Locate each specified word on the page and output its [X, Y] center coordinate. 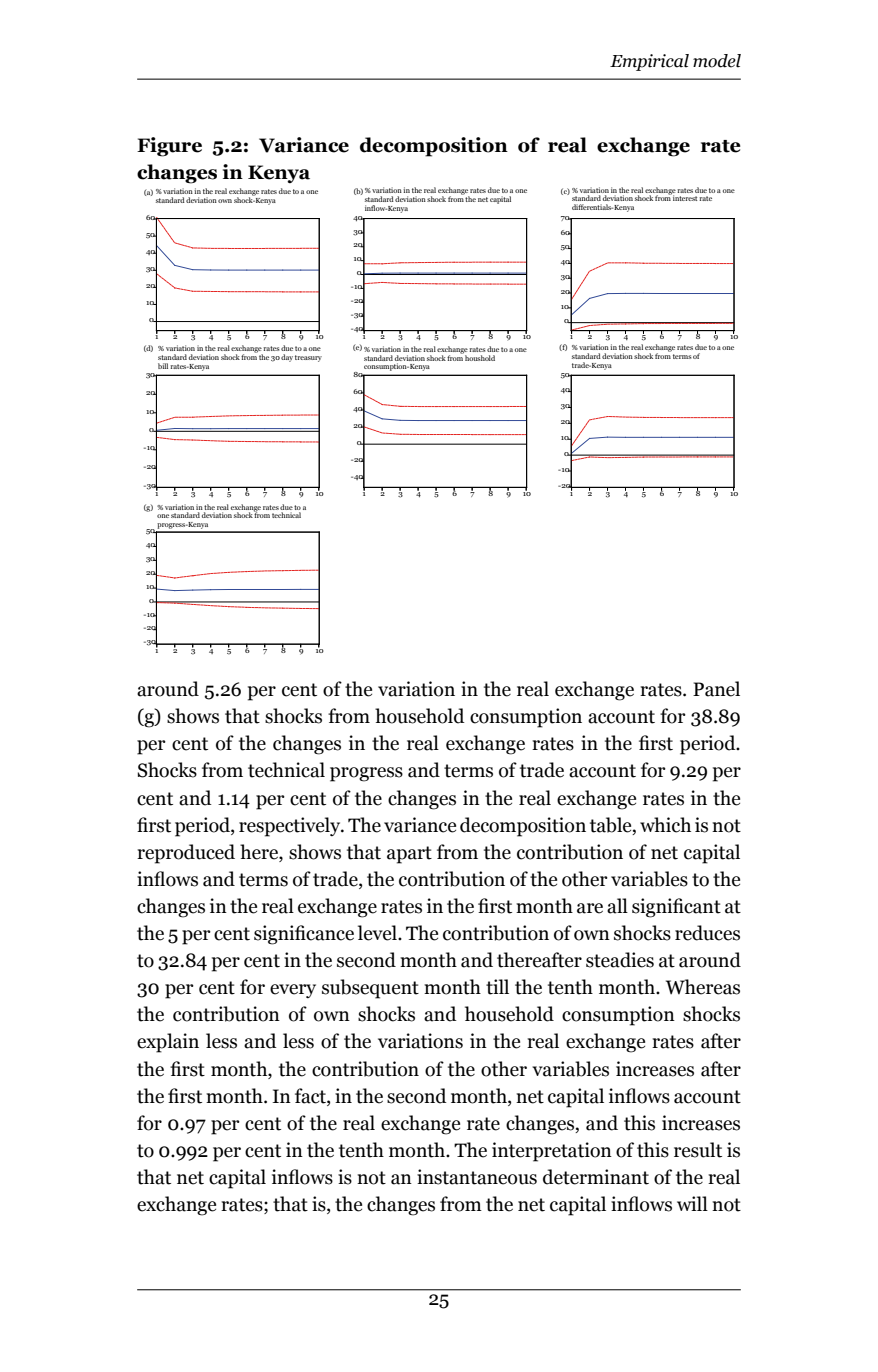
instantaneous [477, 1177]
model [717, 61]
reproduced [186, 854]
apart [409, 855]
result [698, 1150]
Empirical [649, 62]
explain [168, 1043]
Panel [716, 689]
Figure [169, 147]
